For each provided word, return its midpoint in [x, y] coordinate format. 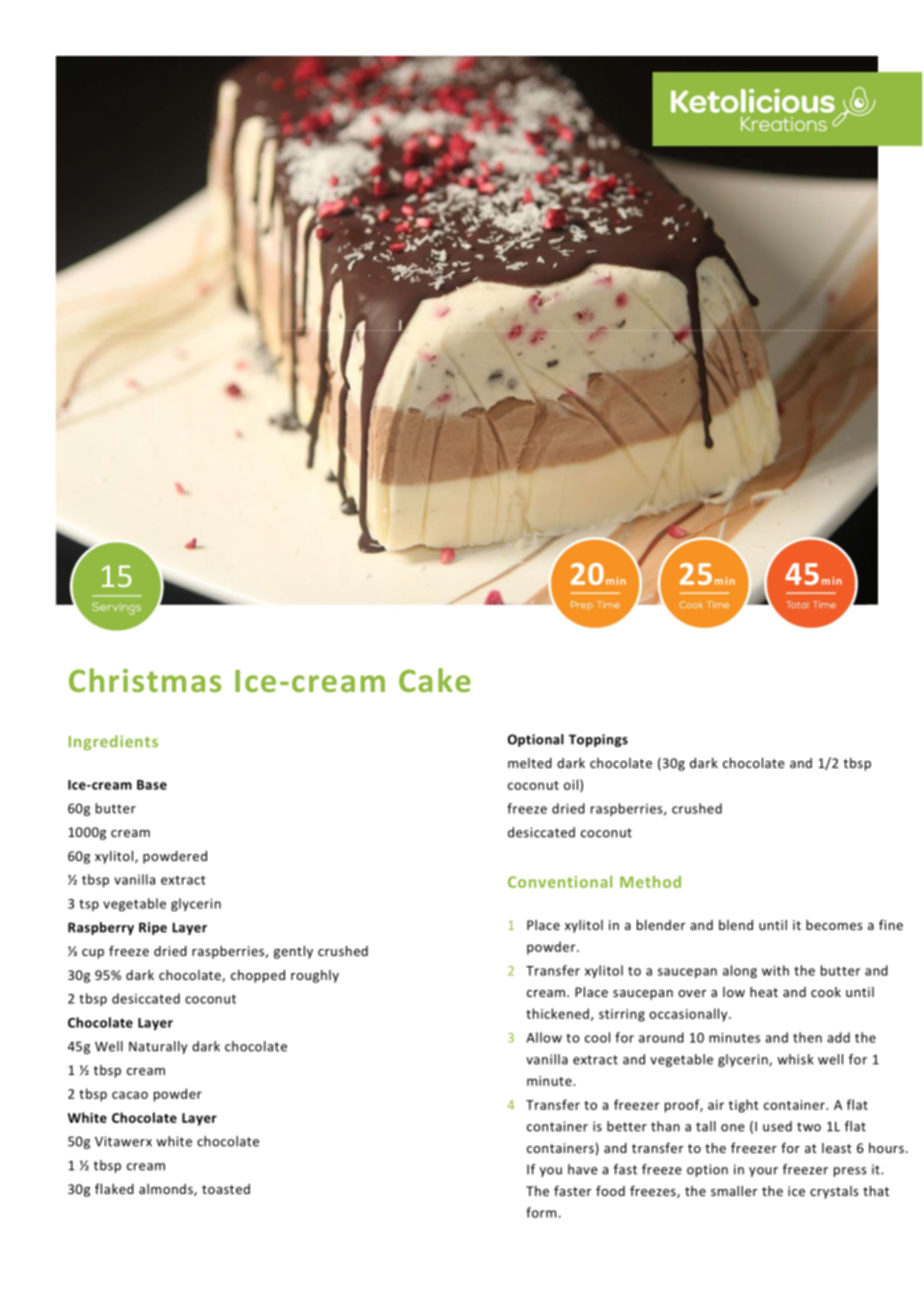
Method [650, 882]
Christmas [145, 680]
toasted [226, 1189]
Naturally [158, 1047]
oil [571, 784]
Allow [544, 1037]
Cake [435, 680]
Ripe [153, 928]
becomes [834, 925]
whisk [795, 1059]
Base [152, 785]
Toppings [598, 740]
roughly [315, 976]
